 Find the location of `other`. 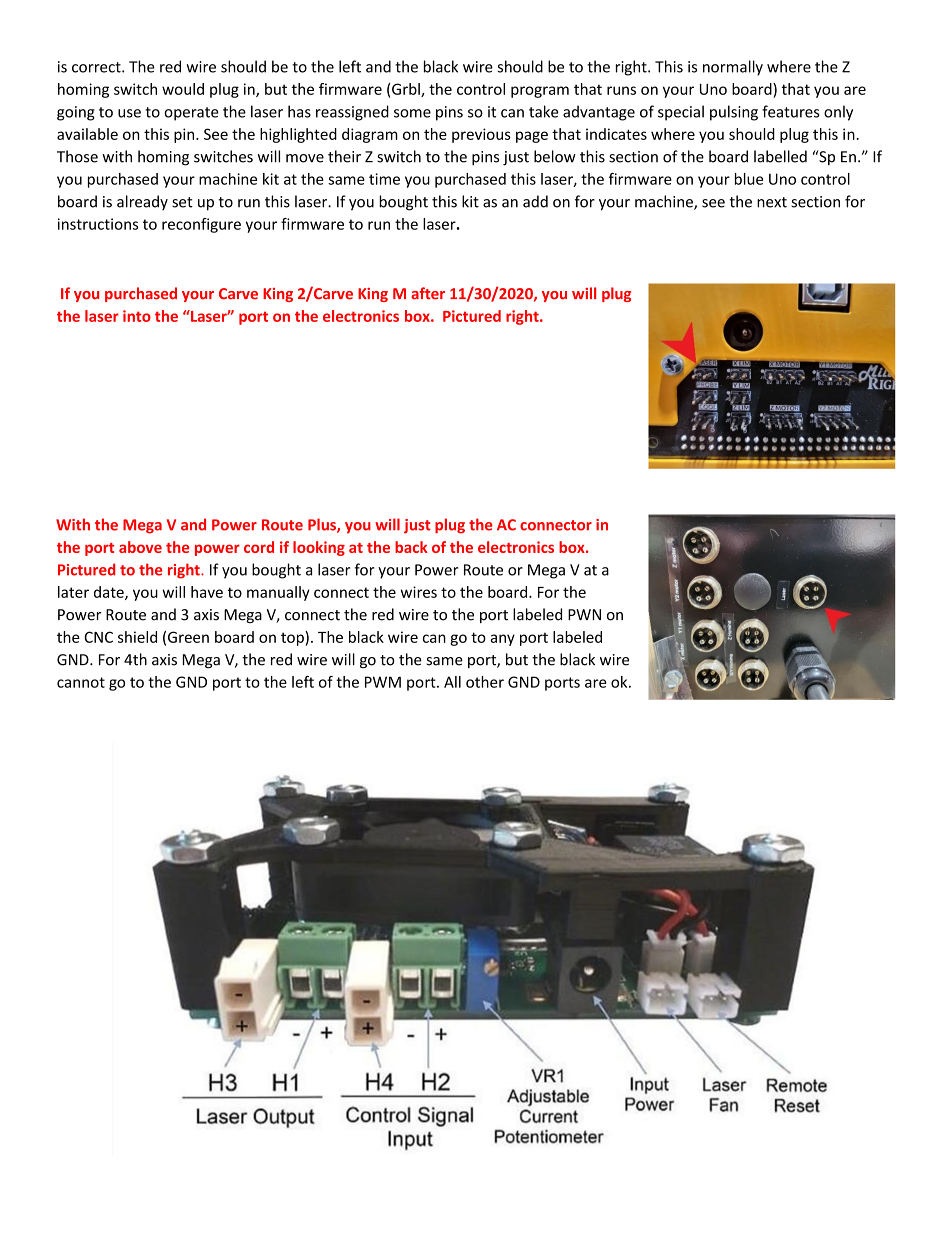

other is located at coordinates (485, 682).
